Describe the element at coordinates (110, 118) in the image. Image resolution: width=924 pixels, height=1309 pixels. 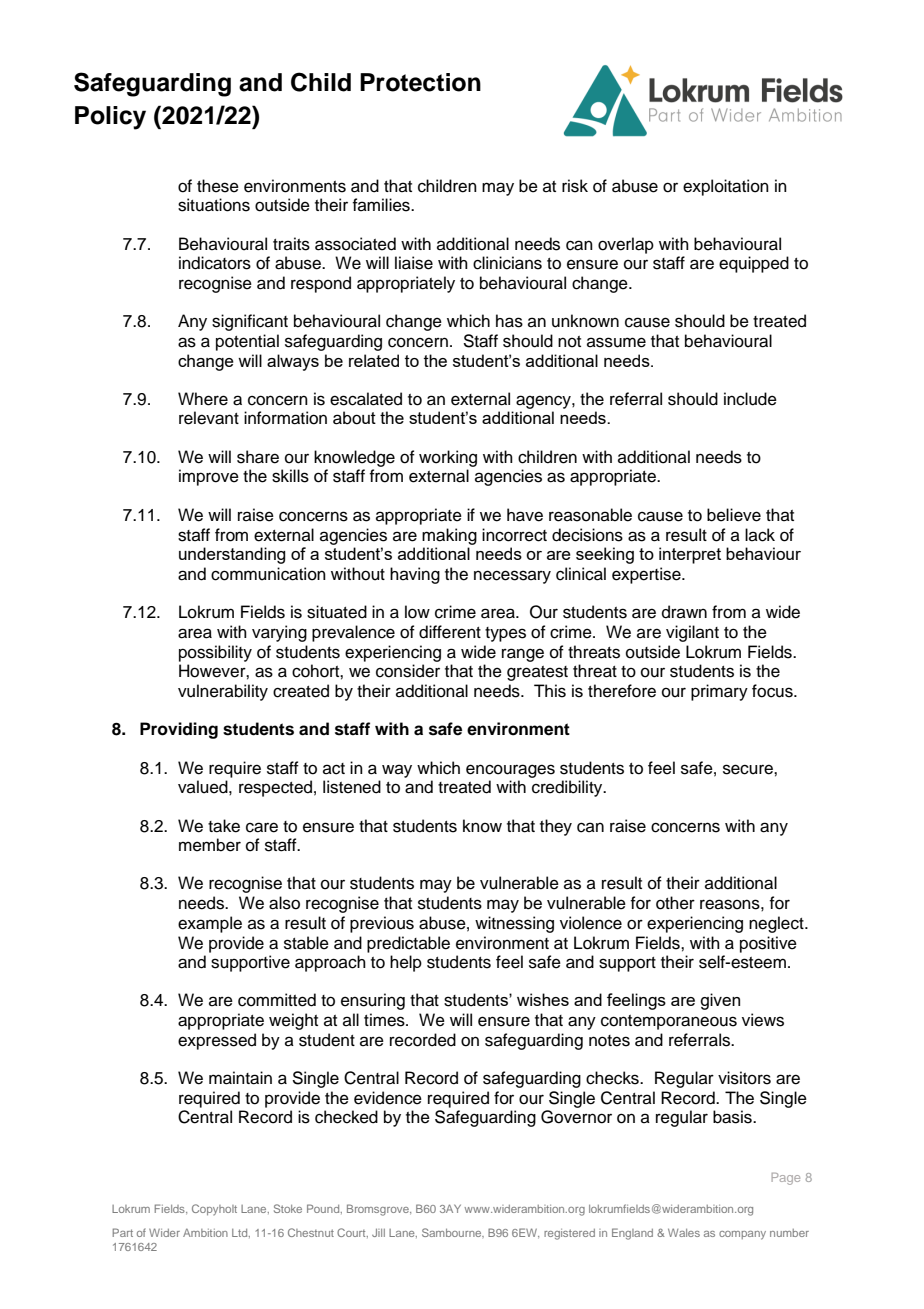
I see `Policy` at that location.
